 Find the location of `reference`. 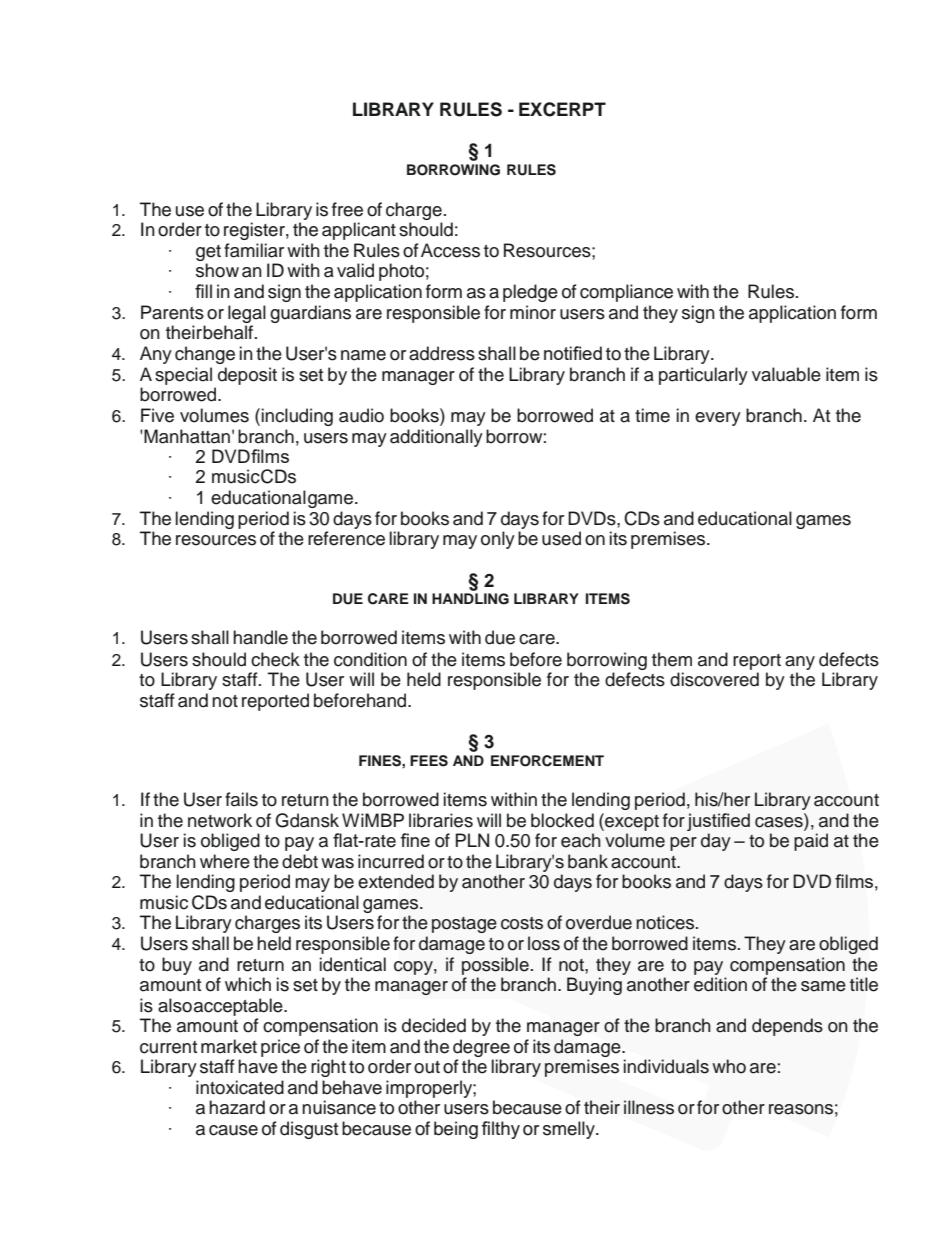

reference is located at coordinates (346, 538).
